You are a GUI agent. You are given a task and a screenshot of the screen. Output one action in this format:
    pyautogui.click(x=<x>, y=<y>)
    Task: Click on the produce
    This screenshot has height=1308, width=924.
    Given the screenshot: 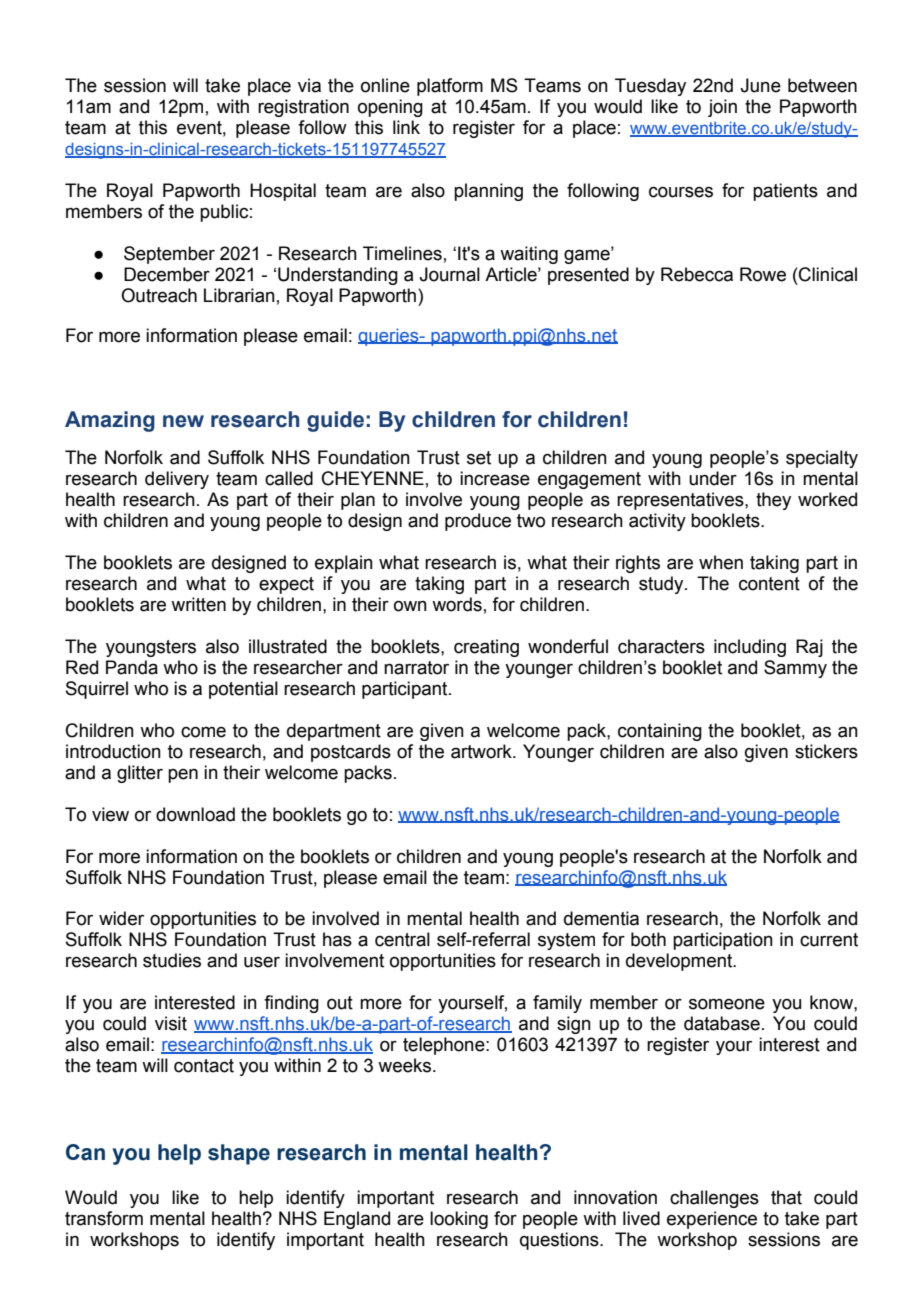 What is the action you would take?
    pyautogui.click(x=478, y=522)
